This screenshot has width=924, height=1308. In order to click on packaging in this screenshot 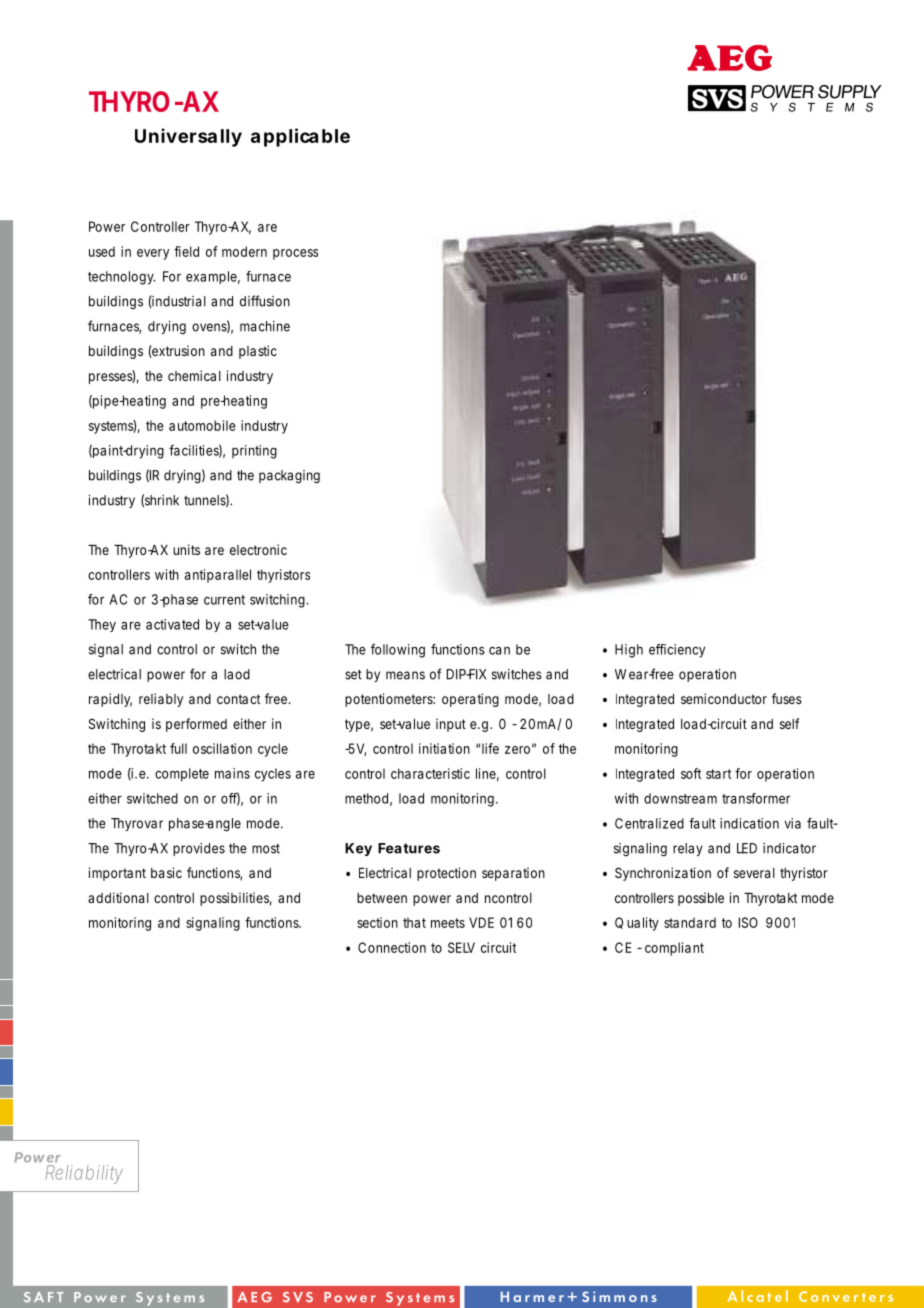, I will do `click(289, 477)`.
